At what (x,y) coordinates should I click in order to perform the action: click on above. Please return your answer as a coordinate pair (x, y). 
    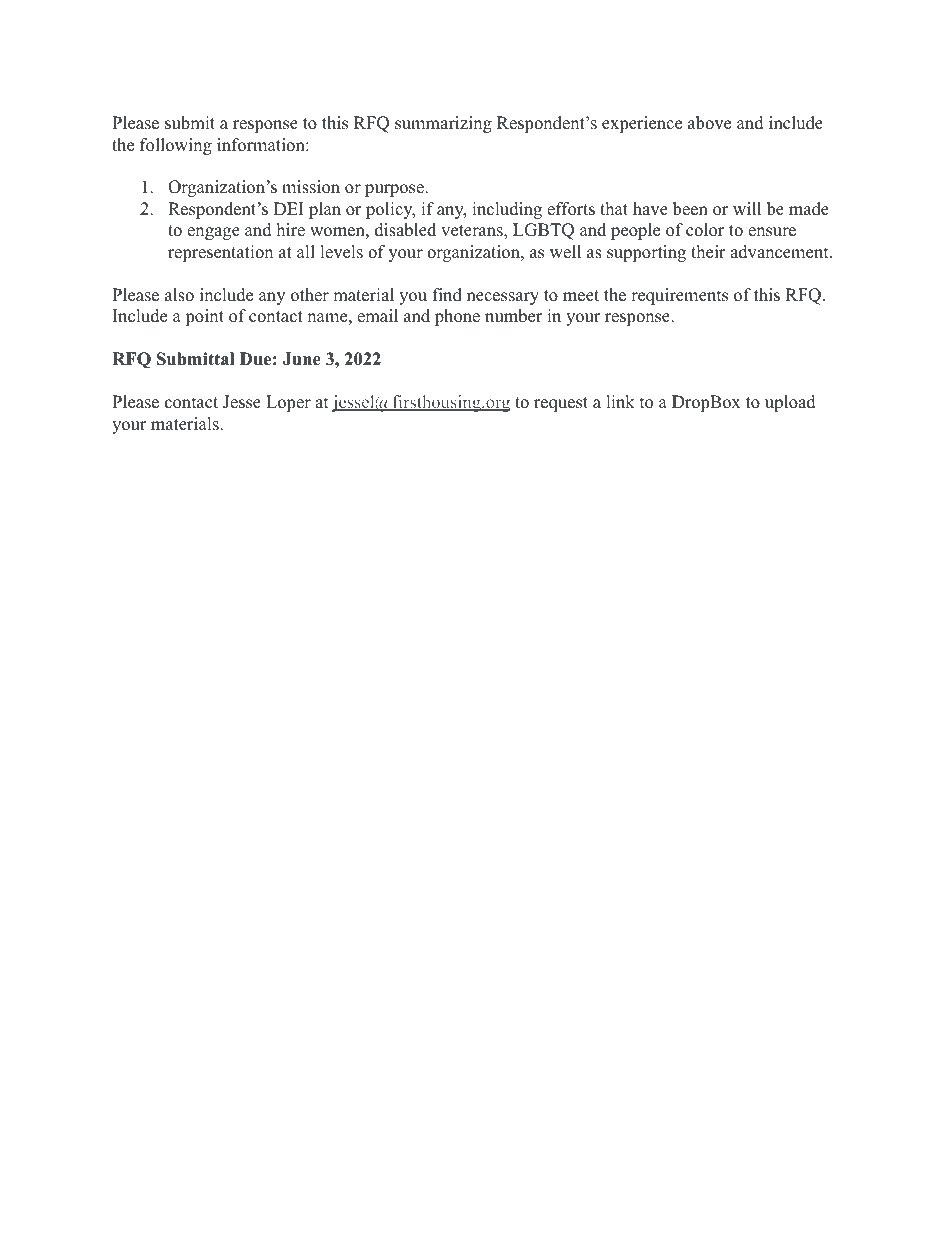
    Looking at the image, I should click on (709, 123).
